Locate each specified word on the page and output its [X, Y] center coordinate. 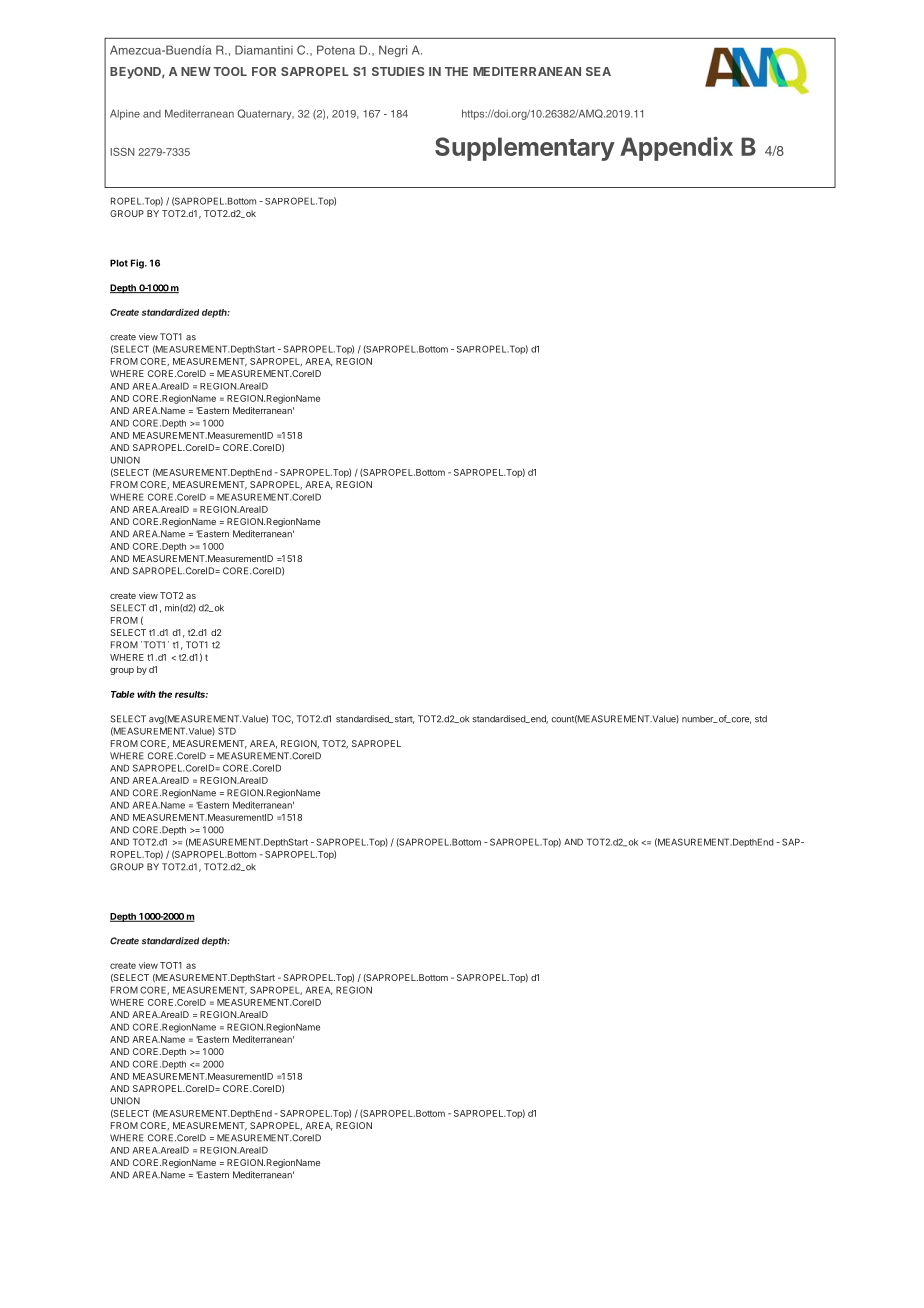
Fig [138, 264]
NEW [196, 71]
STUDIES [398, 71]
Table [123, 694]
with [146, 694]
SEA [598, 71]
